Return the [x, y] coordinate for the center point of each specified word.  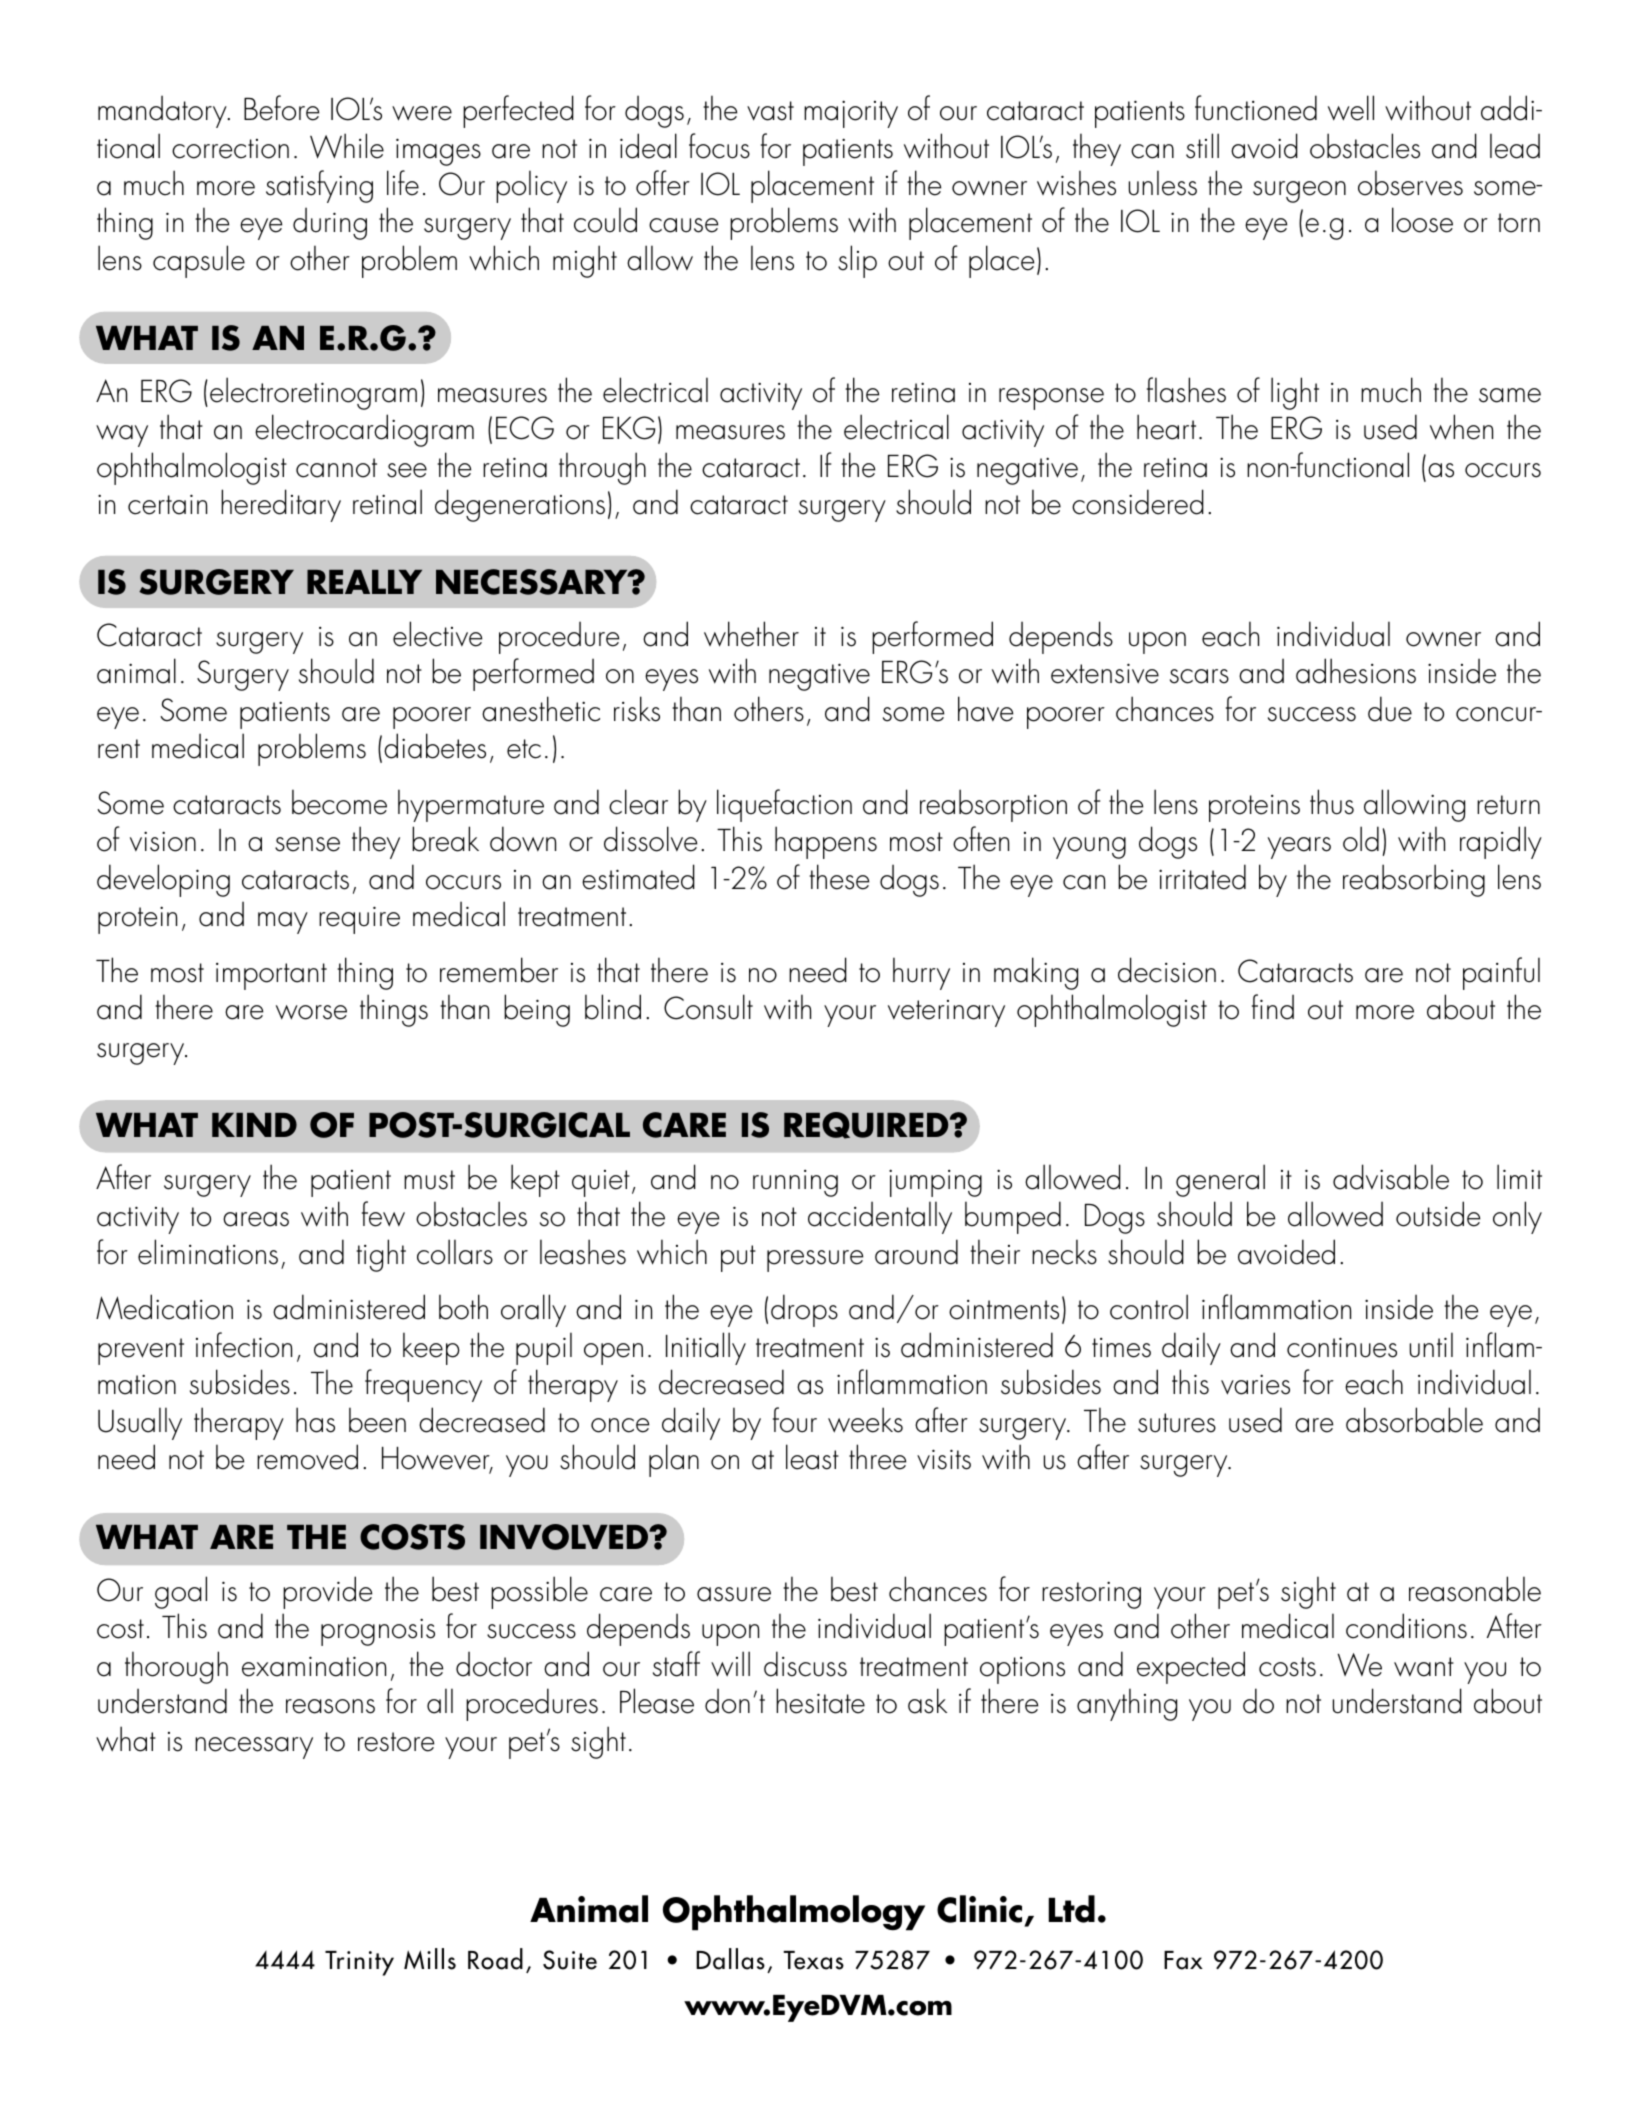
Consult [708, 1007]
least [812, 1457]
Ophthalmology [794, 1913]
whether [751, 634]
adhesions [1356, 671]
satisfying [319, 186]
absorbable [1414, 1420]
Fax [1183, 1960]
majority [851, 114]
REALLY [364, 582]
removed [307, 1457]
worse [311, 1012]
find [1273, 1007]
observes [1410, 183]
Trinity [359, 1963]
